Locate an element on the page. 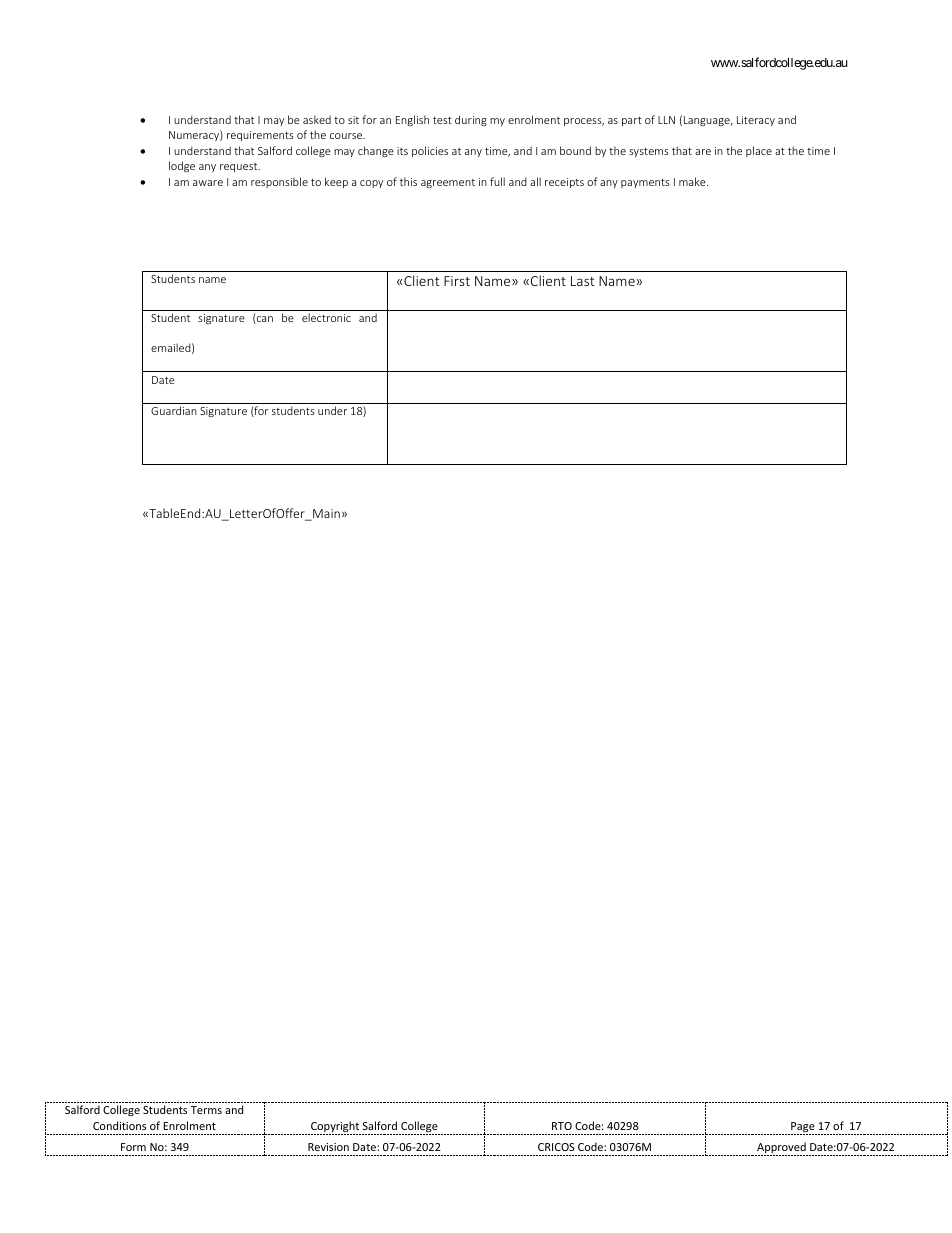  RTO is located at coordinates (562, 1126).
